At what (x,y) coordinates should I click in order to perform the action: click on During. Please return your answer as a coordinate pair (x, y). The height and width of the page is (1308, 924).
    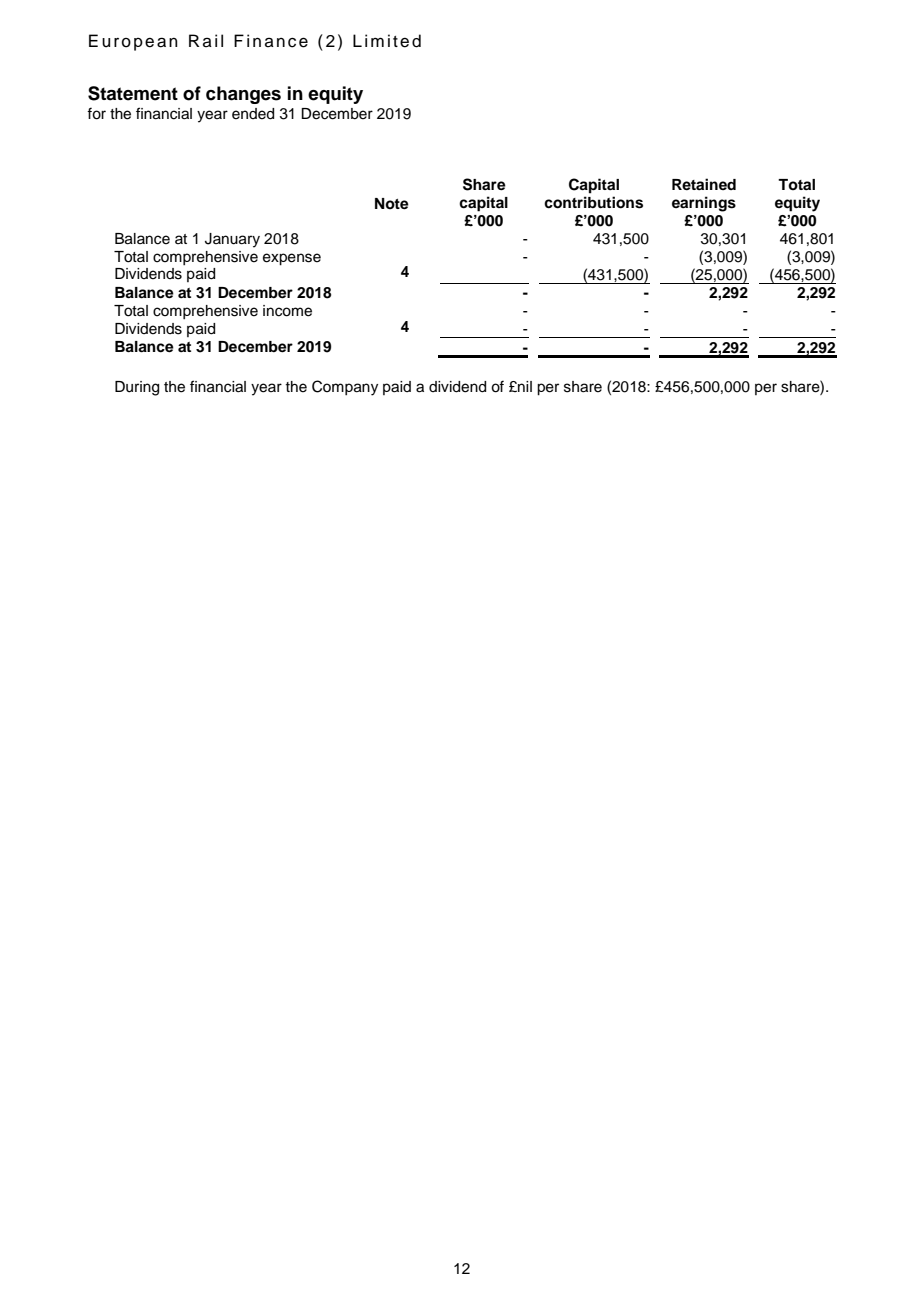
    Looking at the image, I should click on (137, 388).
